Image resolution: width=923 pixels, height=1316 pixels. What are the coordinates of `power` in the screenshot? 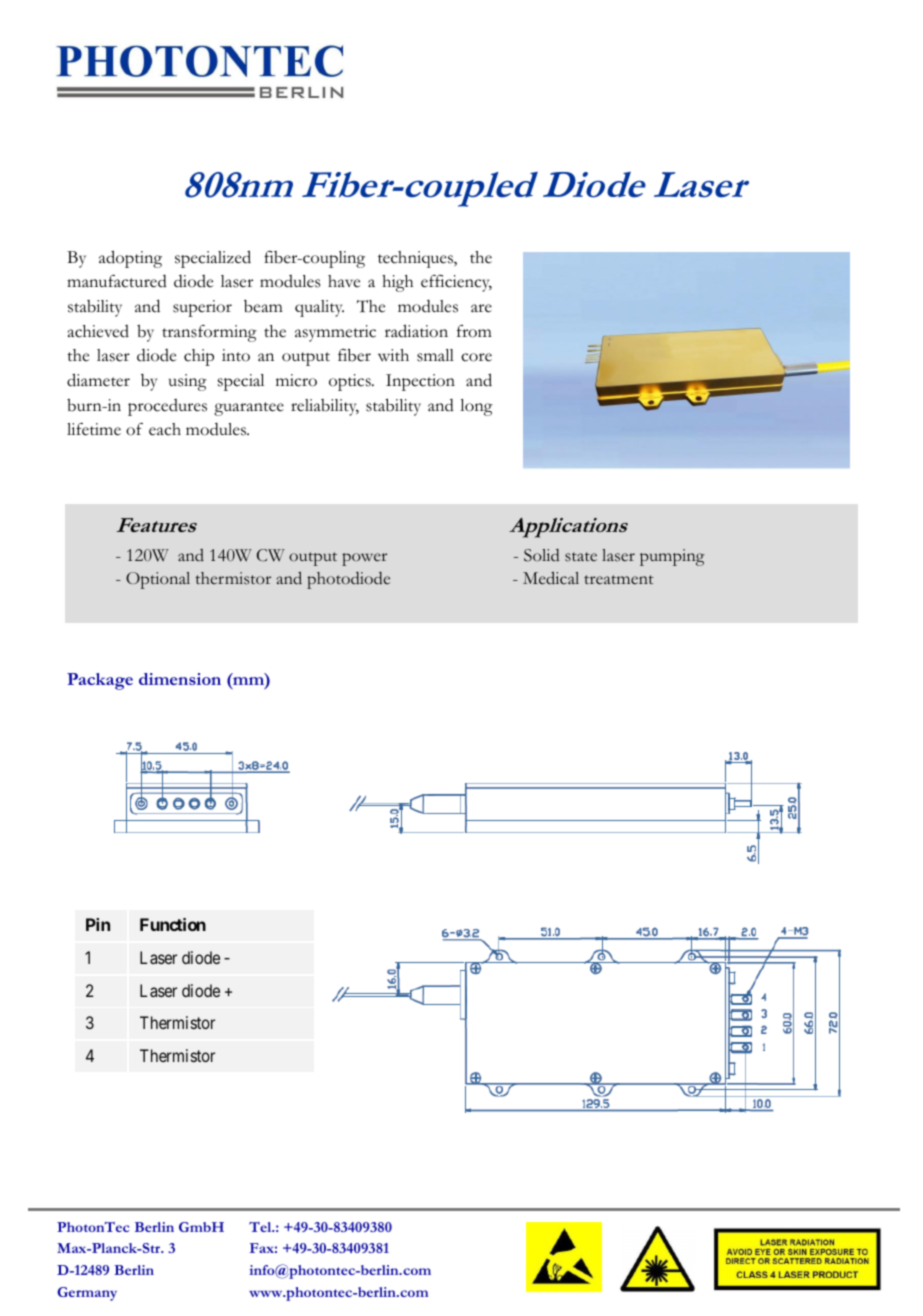 It's located at (364, 559).
